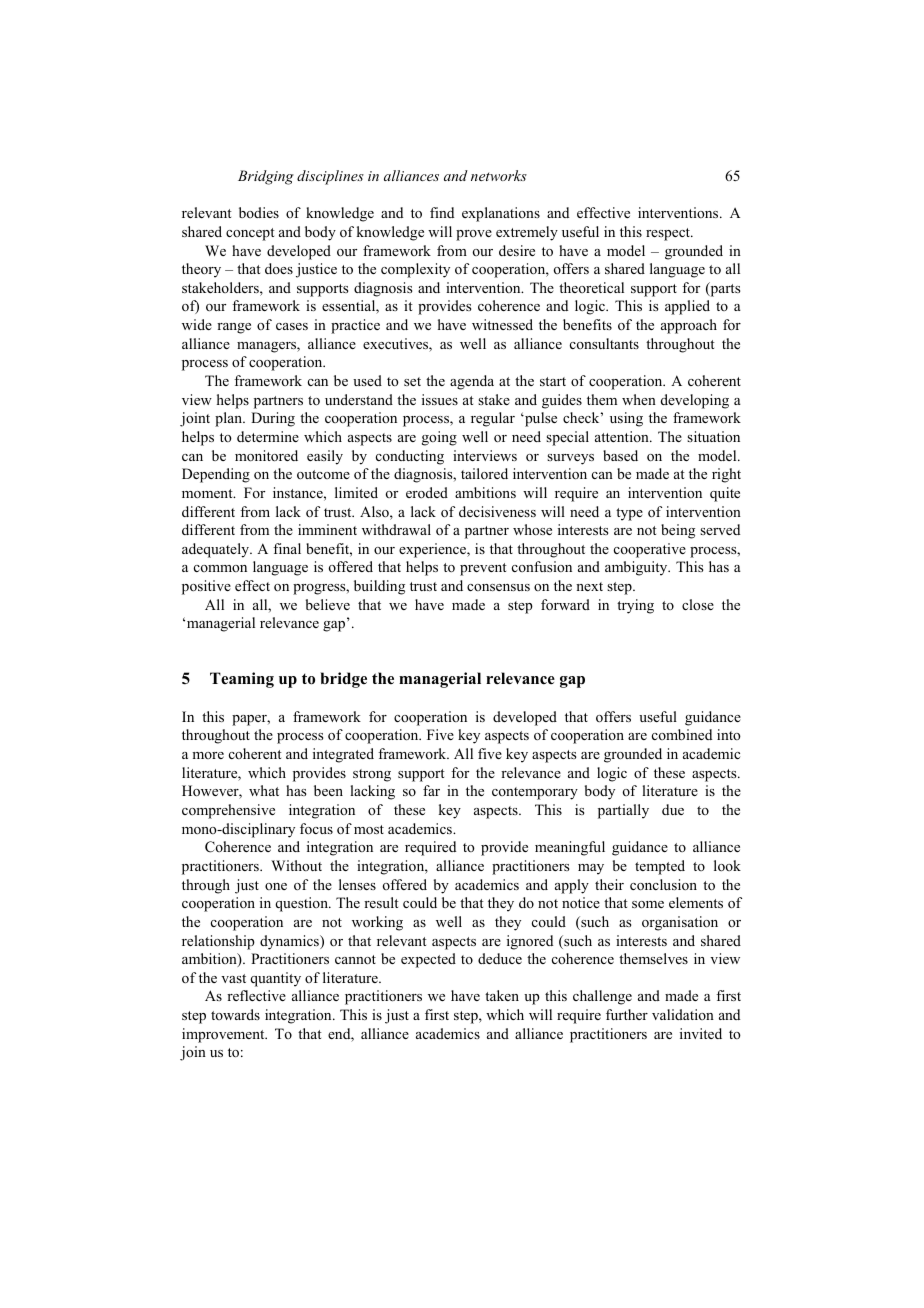  What do you see at coordinates (259, 212) in the screenshot?
I see `bodies` at bounding box center [259, 212].
